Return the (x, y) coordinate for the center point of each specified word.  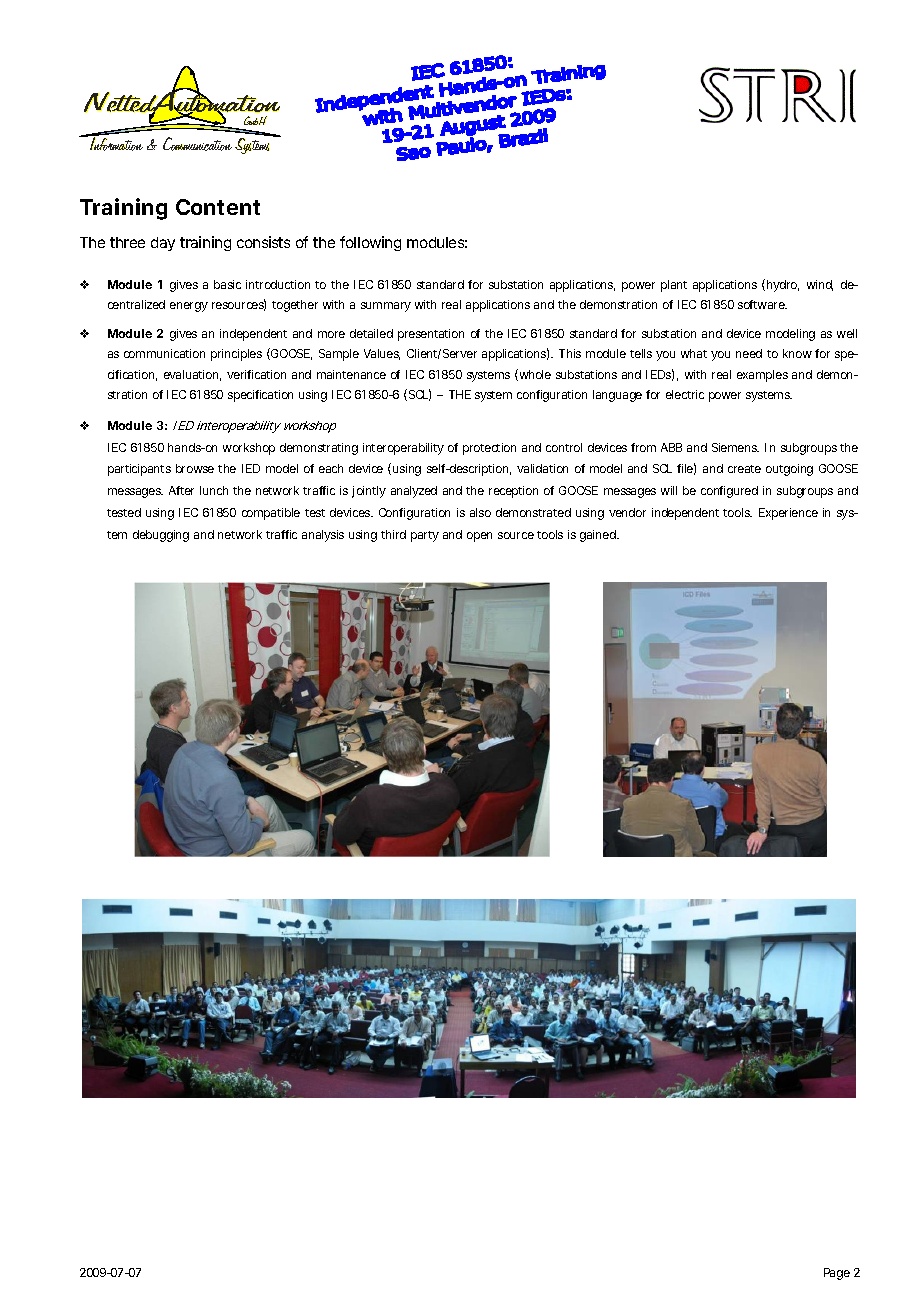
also (480, 512)
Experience (788, 514)
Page (837, 1274)
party (425, 536)
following (370, 243)
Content (218, 207)
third (393, 534)
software (762, 304)
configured (729, 492)
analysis (323, 536)
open (479, 537)
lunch (214, 490)
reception (513, 492)
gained (598, 536)
